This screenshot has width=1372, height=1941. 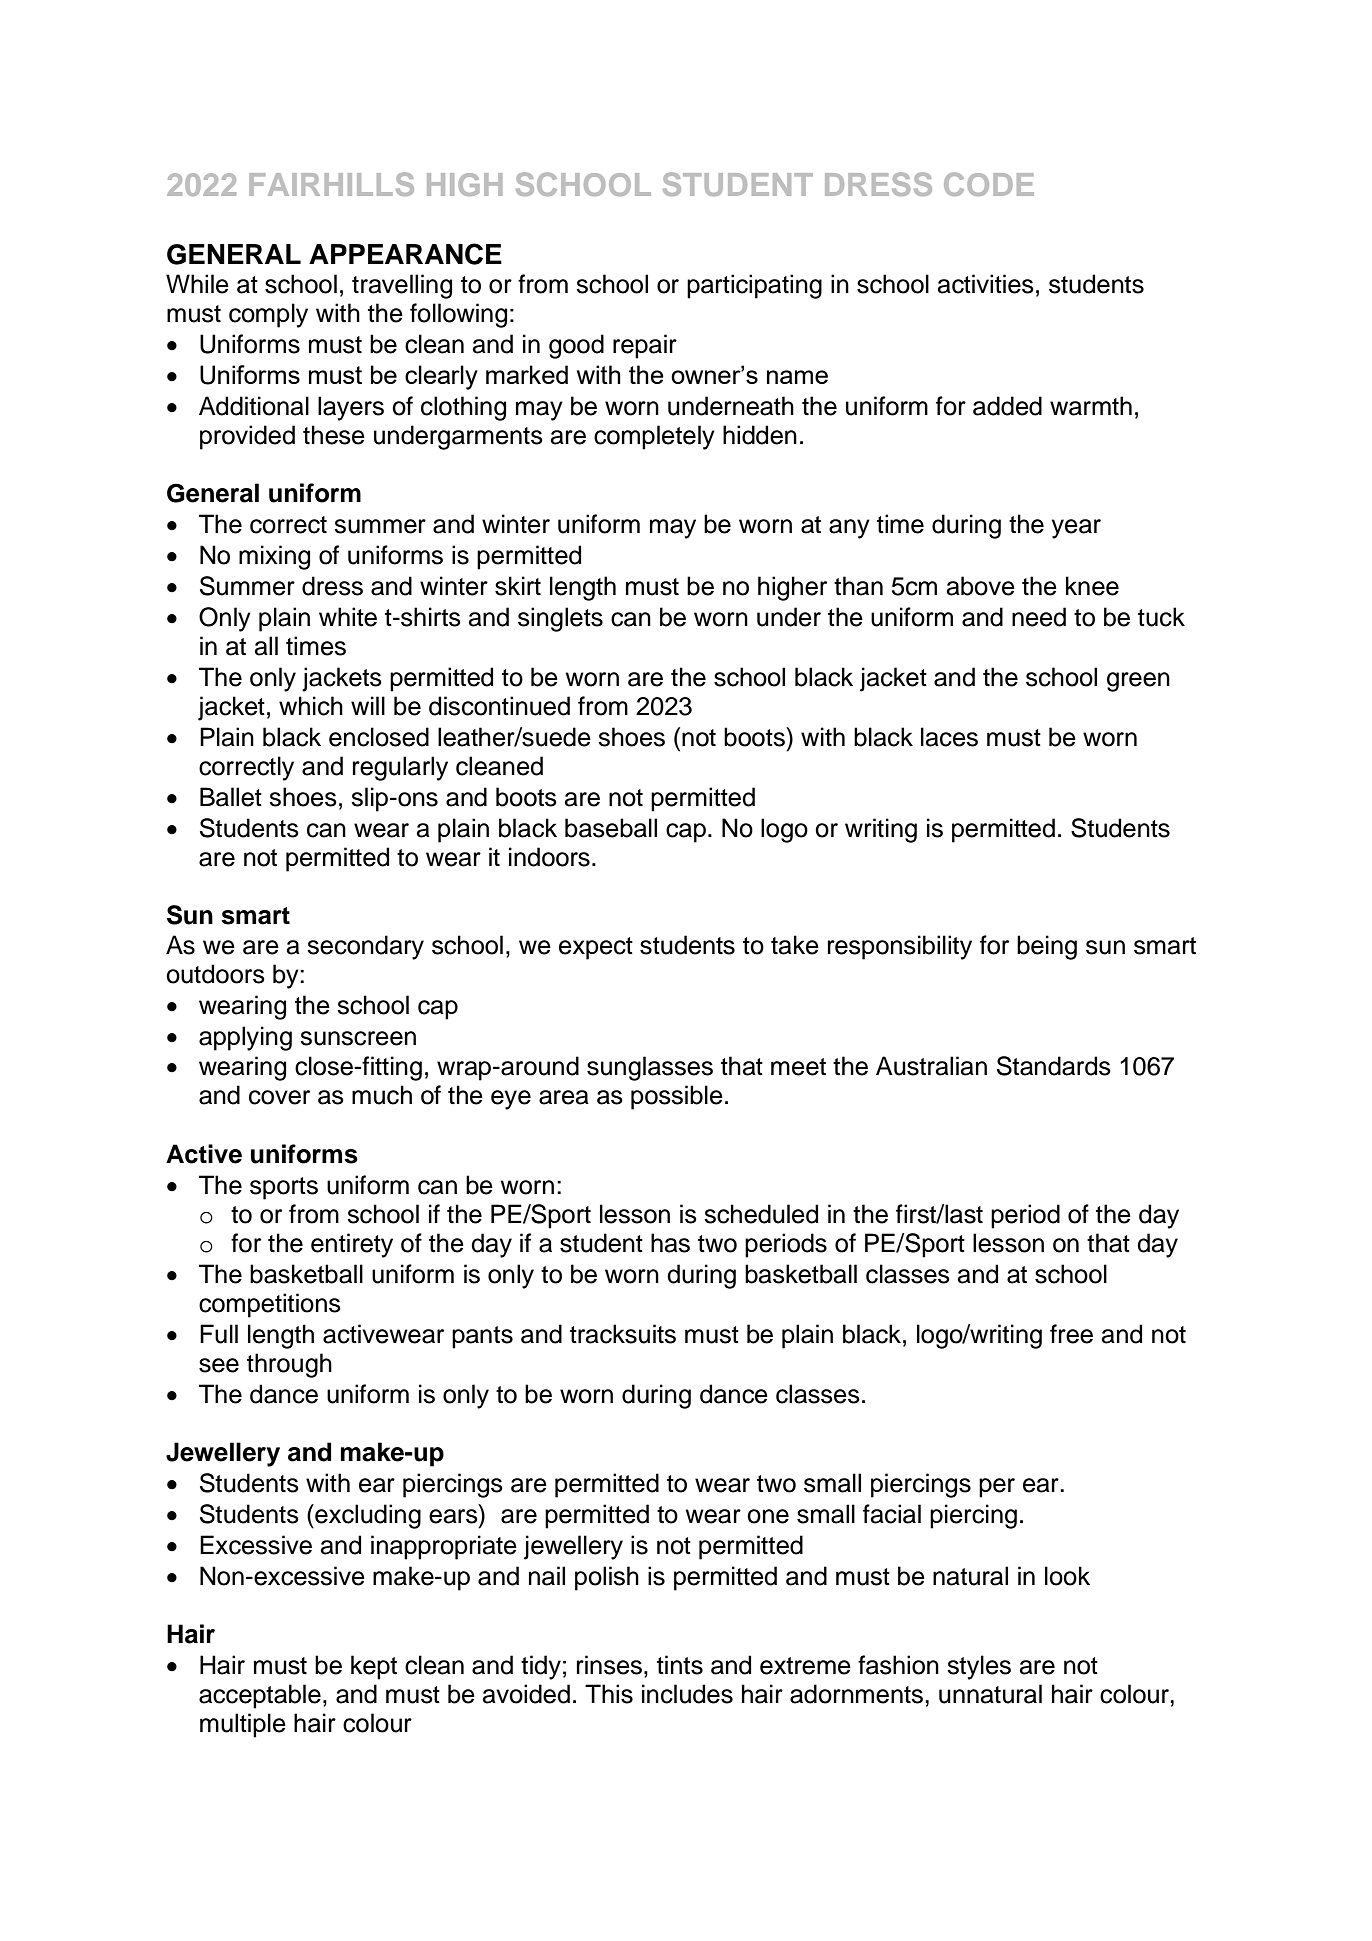 What do you see at coordinates (596, 948) in the screenshot?
I see `expect` at bounding box center [596, 948].
